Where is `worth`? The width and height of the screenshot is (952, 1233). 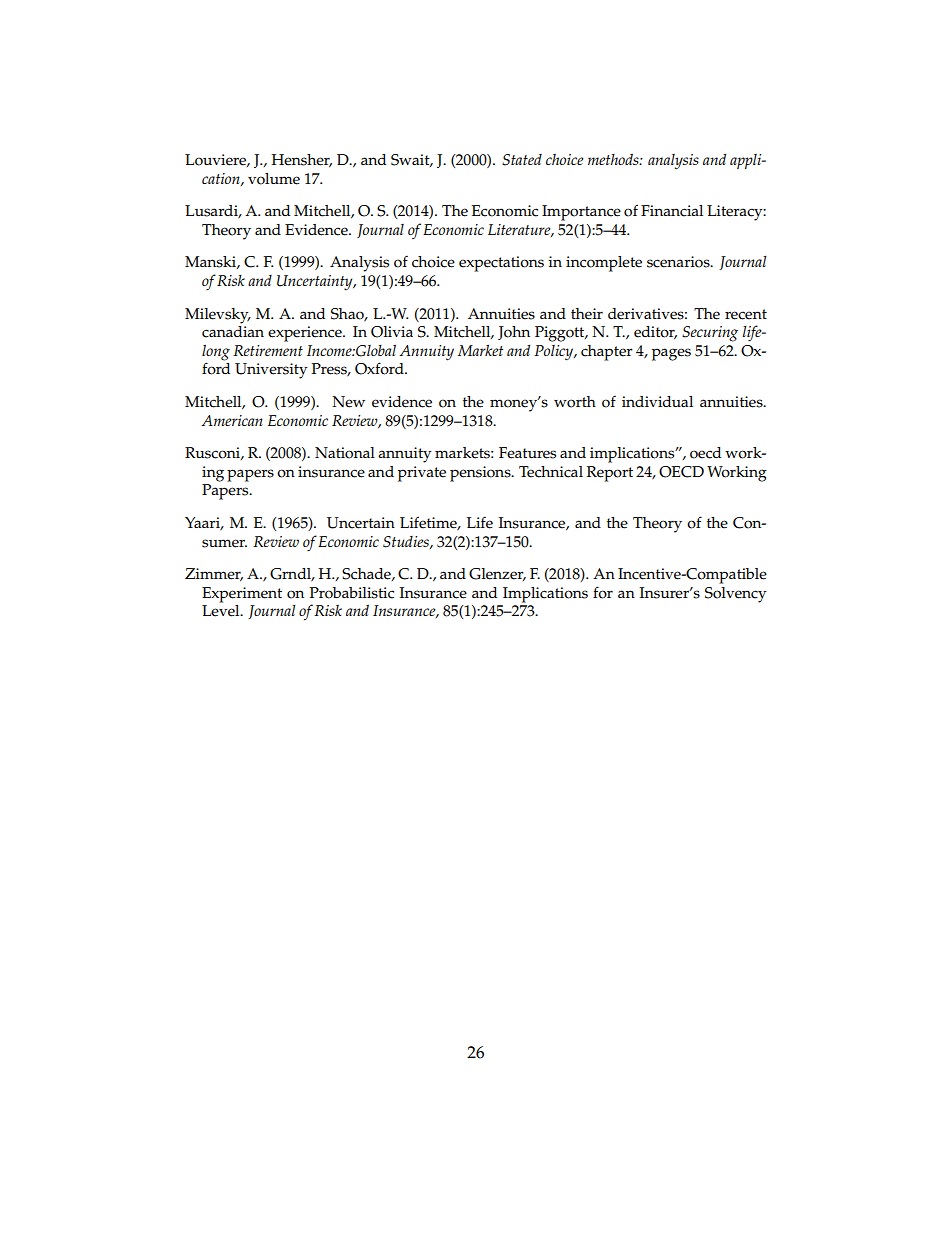
worth is located at coordinates (575, 402).
